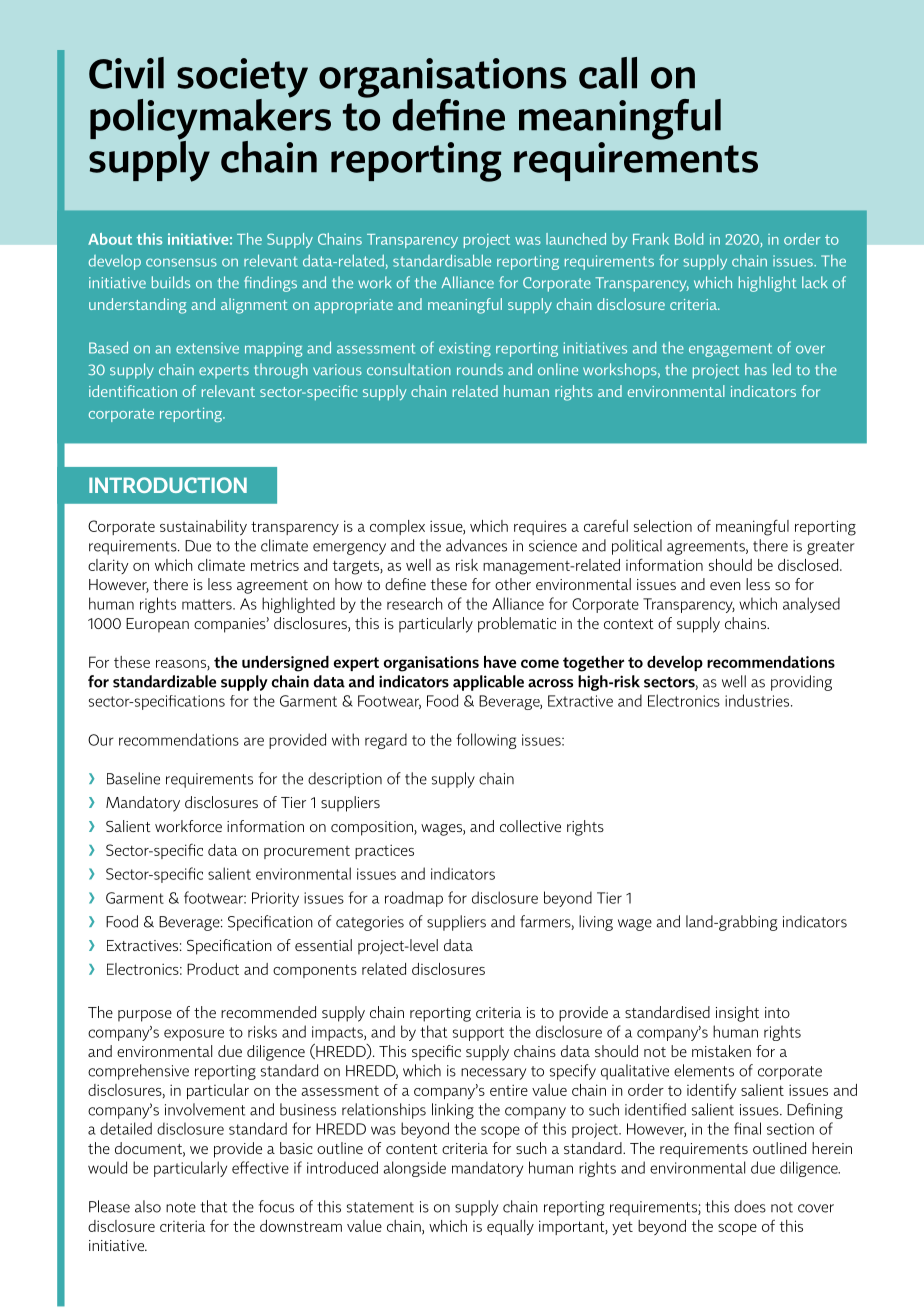 The height and width of the page is (1308, 924). What do you see at coordinates (689, 239) in the page?
I see `Bold` at bounding box center [689, 239].
